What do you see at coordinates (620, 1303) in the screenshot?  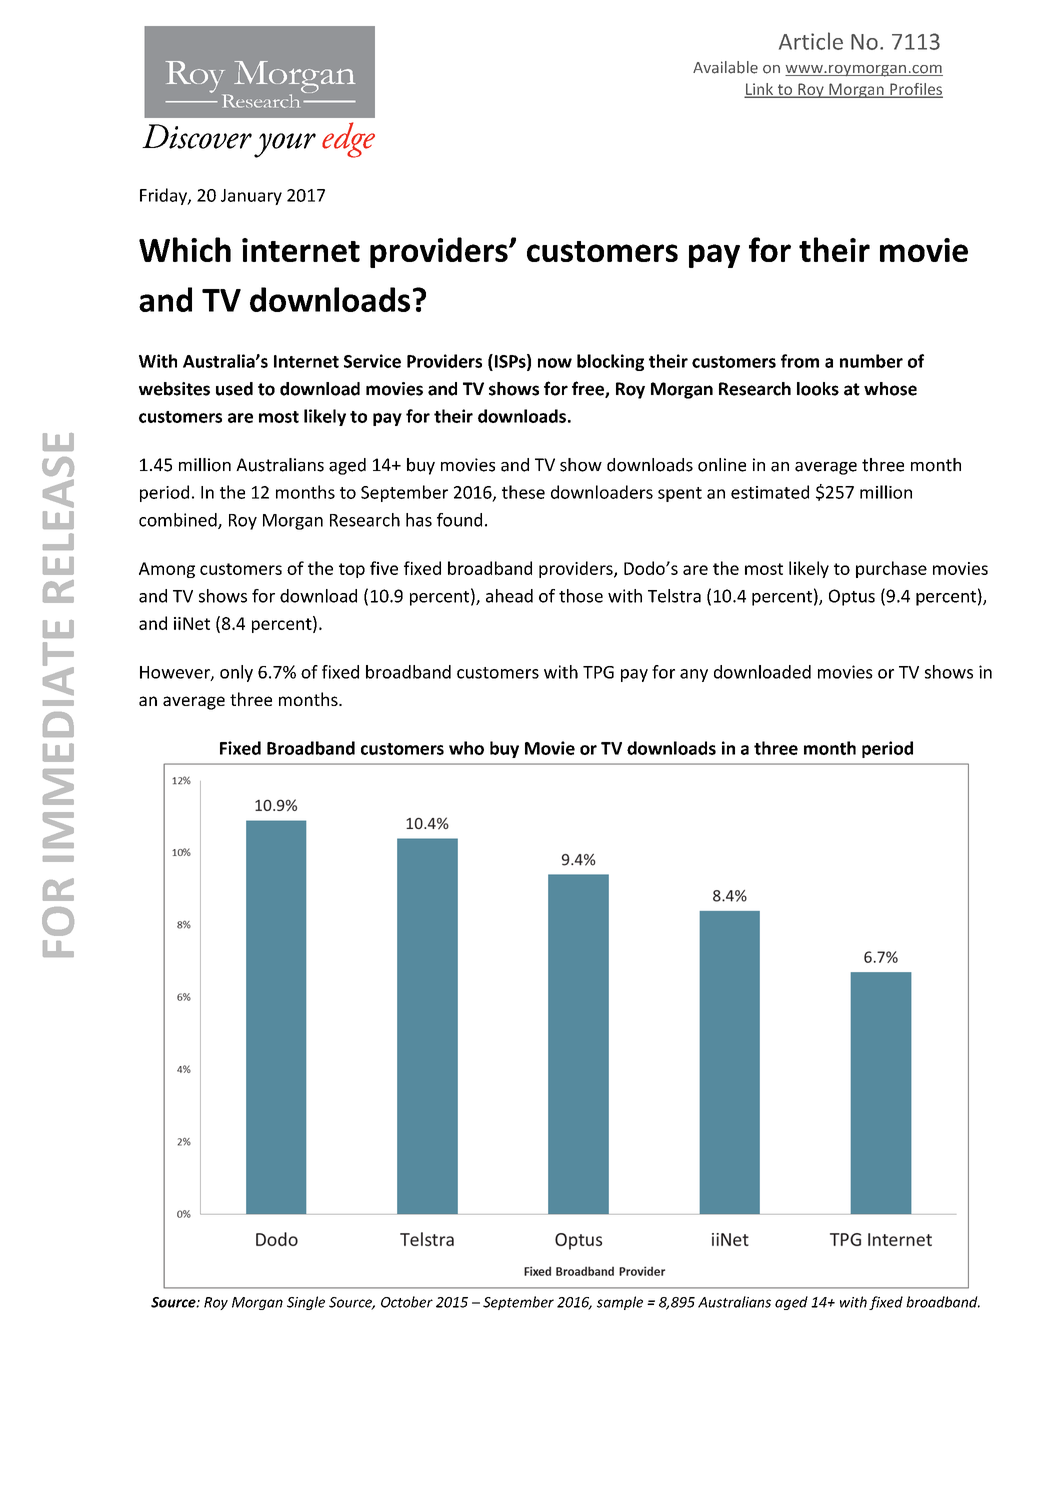 I see `sample` at bounding box center [620, 1303].
